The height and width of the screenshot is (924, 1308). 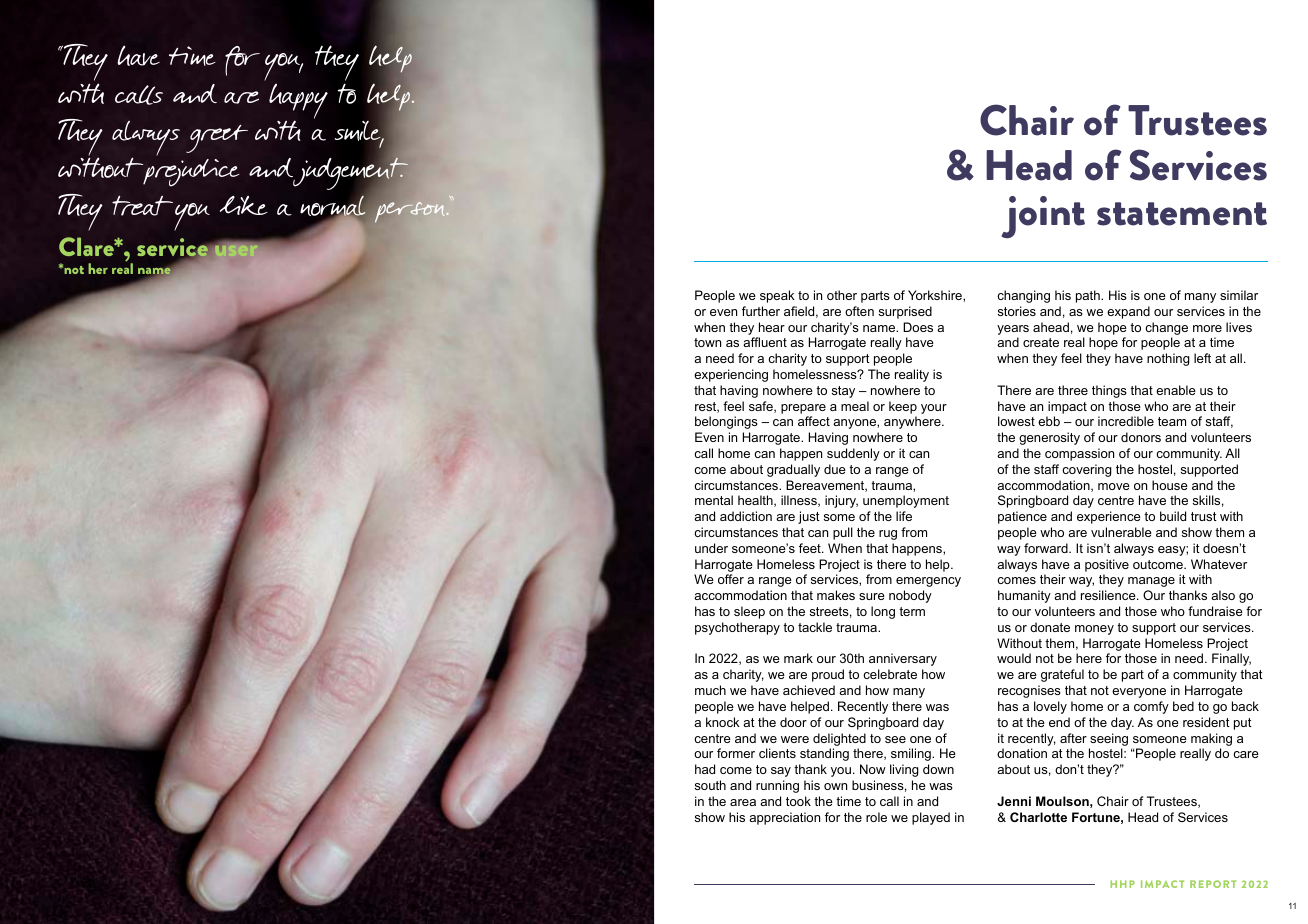 What do you see at coordinates (793, 470) in the screenshot?
I see `gradually` at bounding box center [793, 470].
